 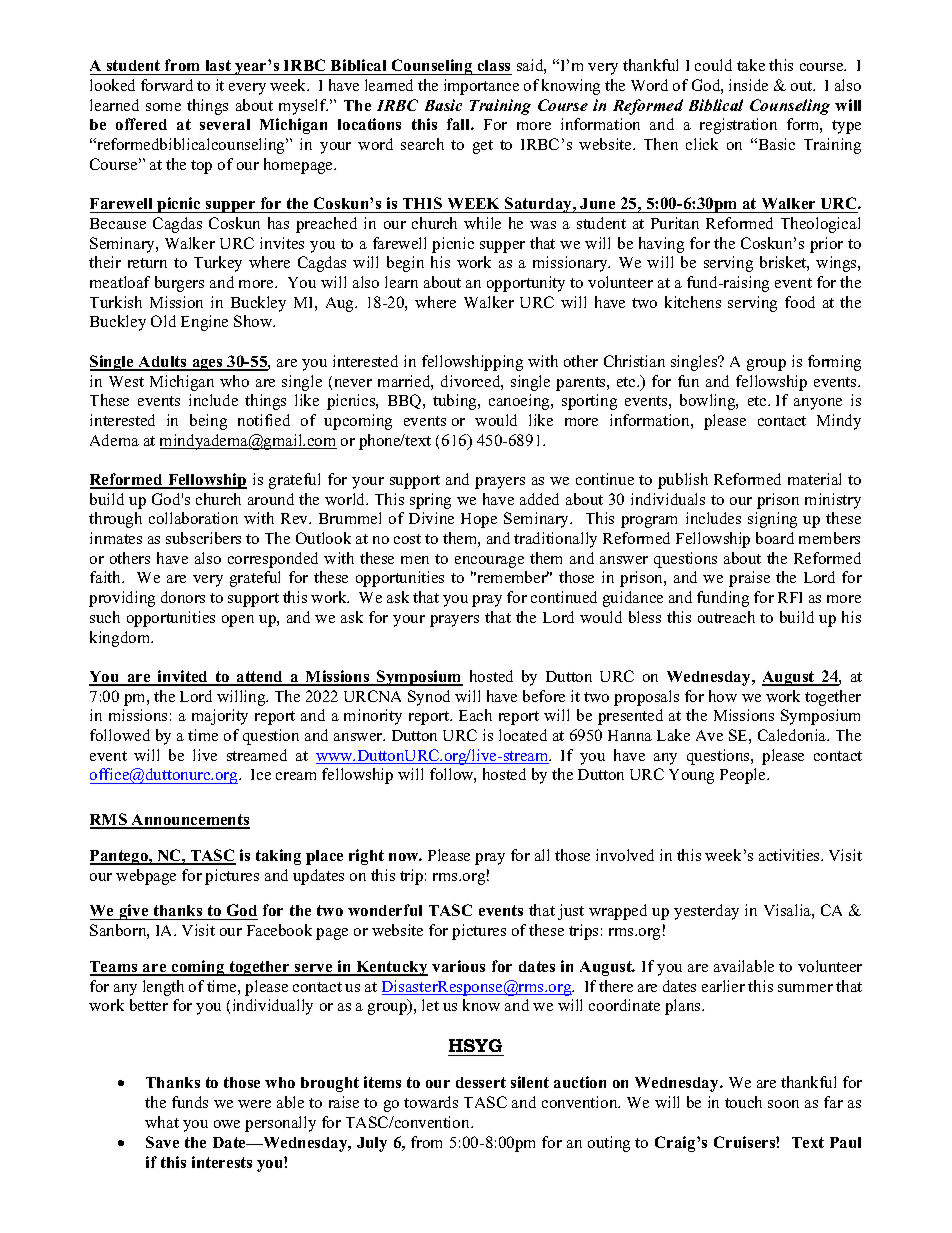 What do you see at coordinates (814, 479) in the document?
I see `material` at bounding box center [814, 479].
